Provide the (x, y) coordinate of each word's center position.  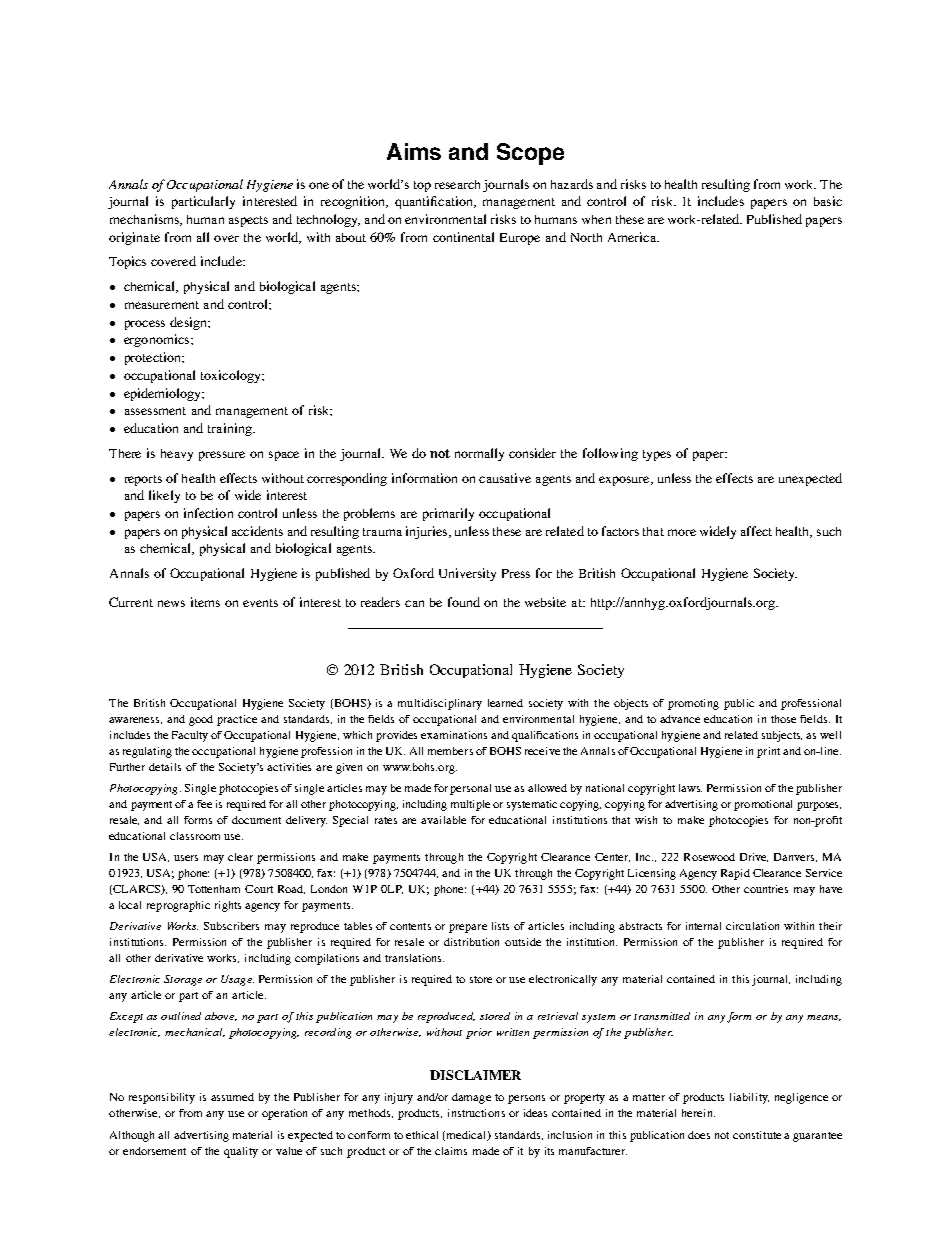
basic (828, 201)
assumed (232, 1097)
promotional (763, 805)
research (457, 184)
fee (204, 804)
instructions (476, 1113)
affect (756, 531)
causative (505, 478)
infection (208, 513)
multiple (470, 805)
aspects (248, 221)
